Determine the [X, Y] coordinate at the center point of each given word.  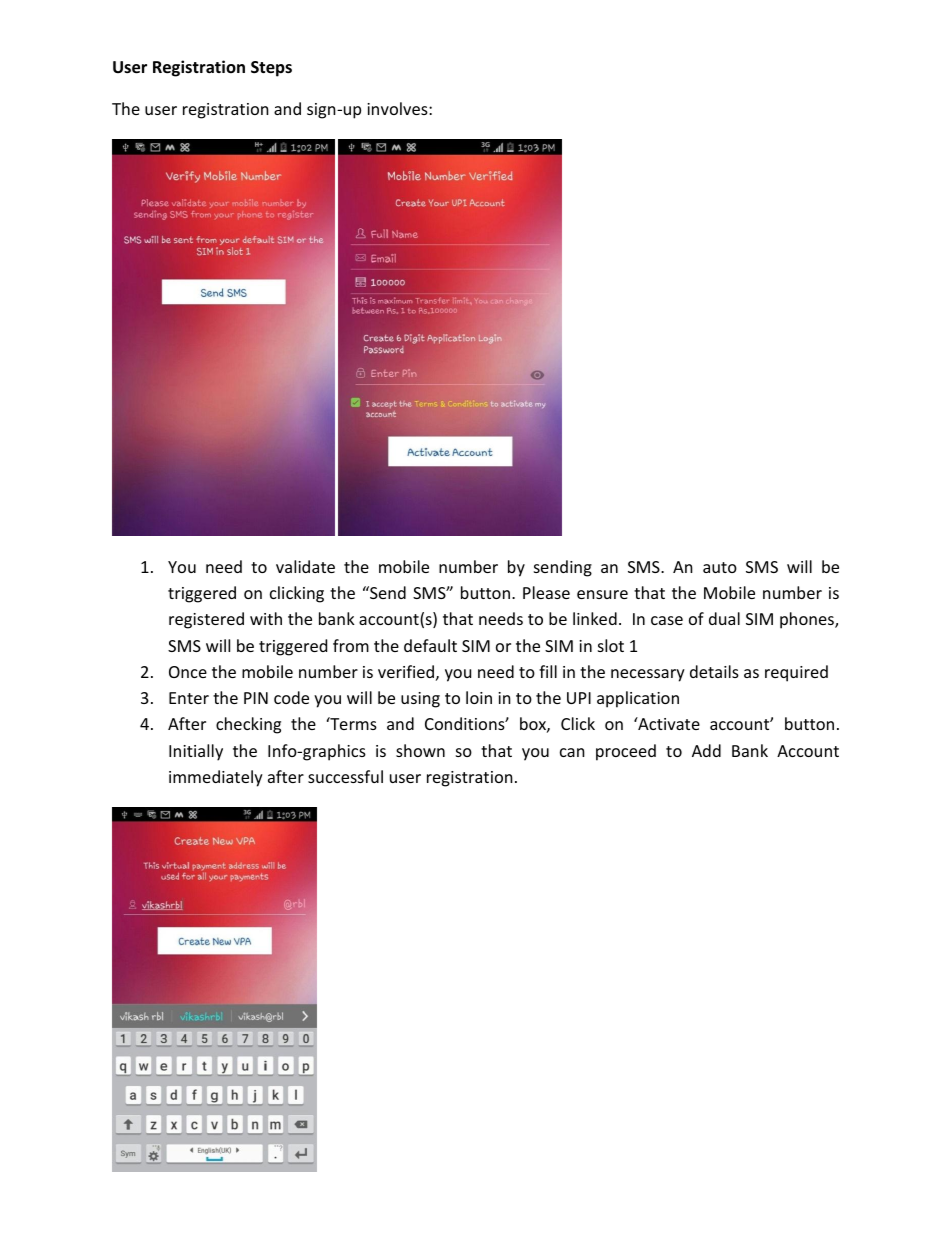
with [266, 618]
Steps [271, 69]
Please [546, 592]
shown [420, 750]
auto [720, 567]
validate [305, 566]
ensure [602, 594]
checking [248, 725]
